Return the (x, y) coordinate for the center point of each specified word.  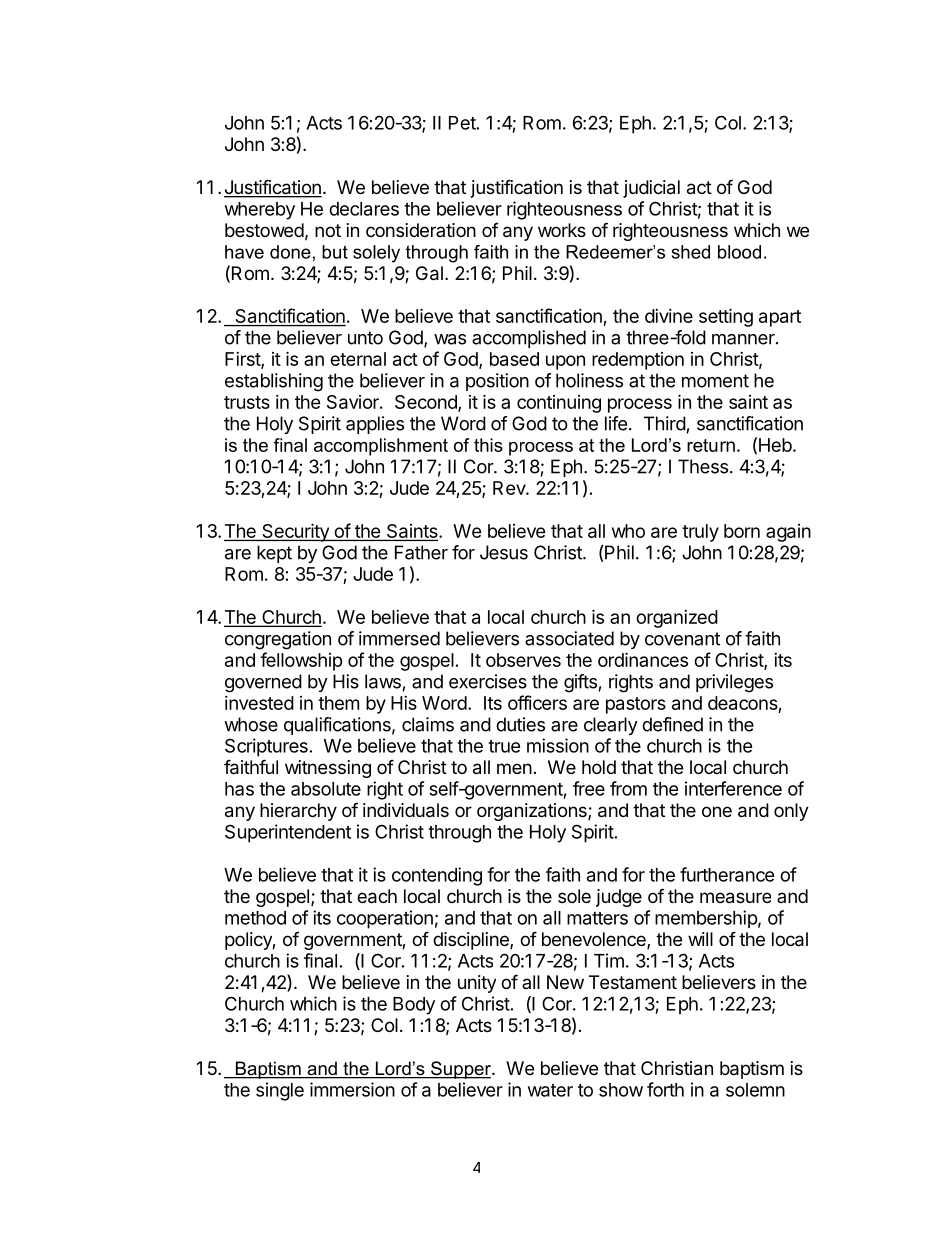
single (280, 1091)
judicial (651, 189)
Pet (462, 123)
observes (523, 660)
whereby (260, 211)
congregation (278, 640)
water (550, 1090)
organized (677, 619)
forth (665, 1089)
